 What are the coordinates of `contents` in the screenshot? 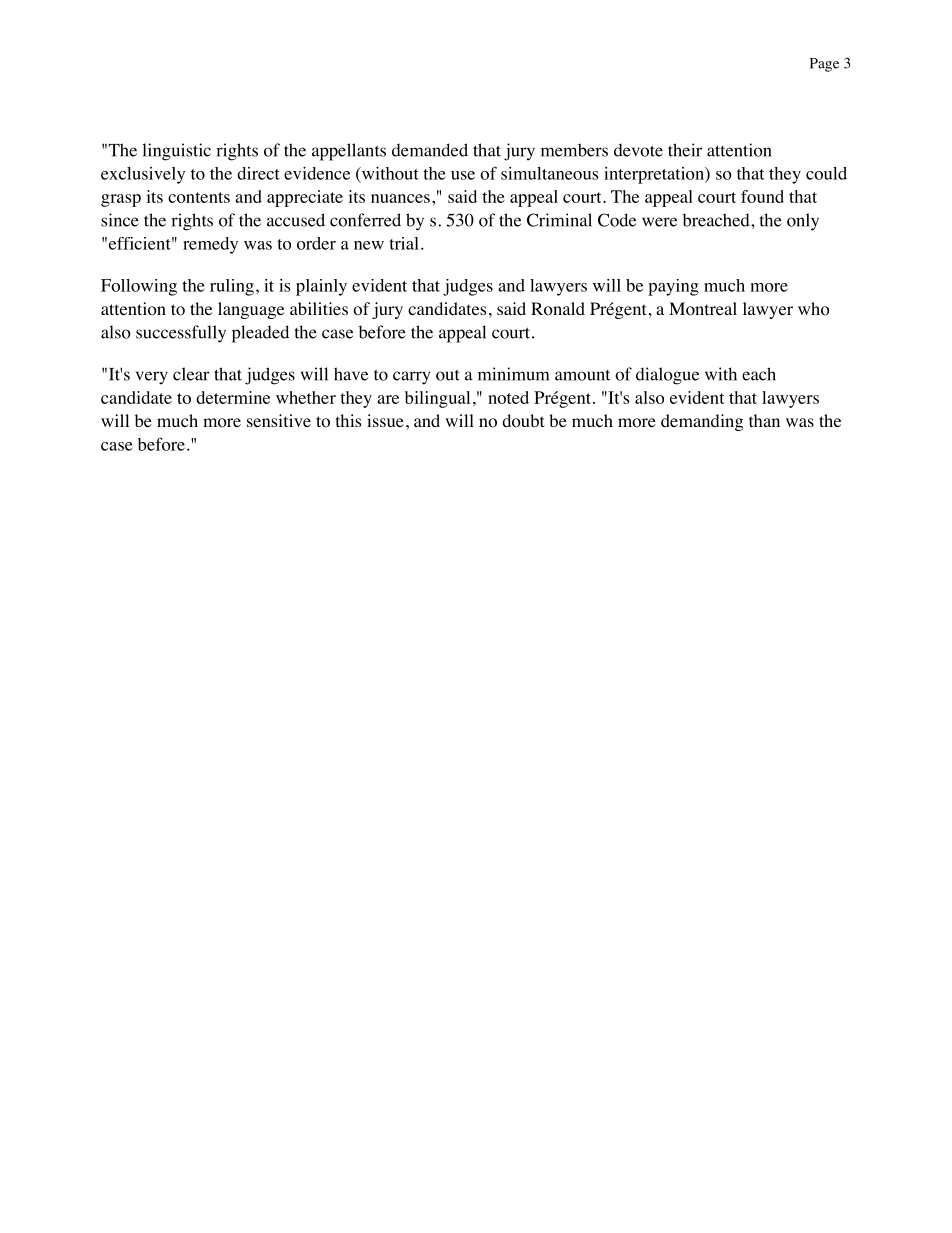 It's located at (199, 197).
